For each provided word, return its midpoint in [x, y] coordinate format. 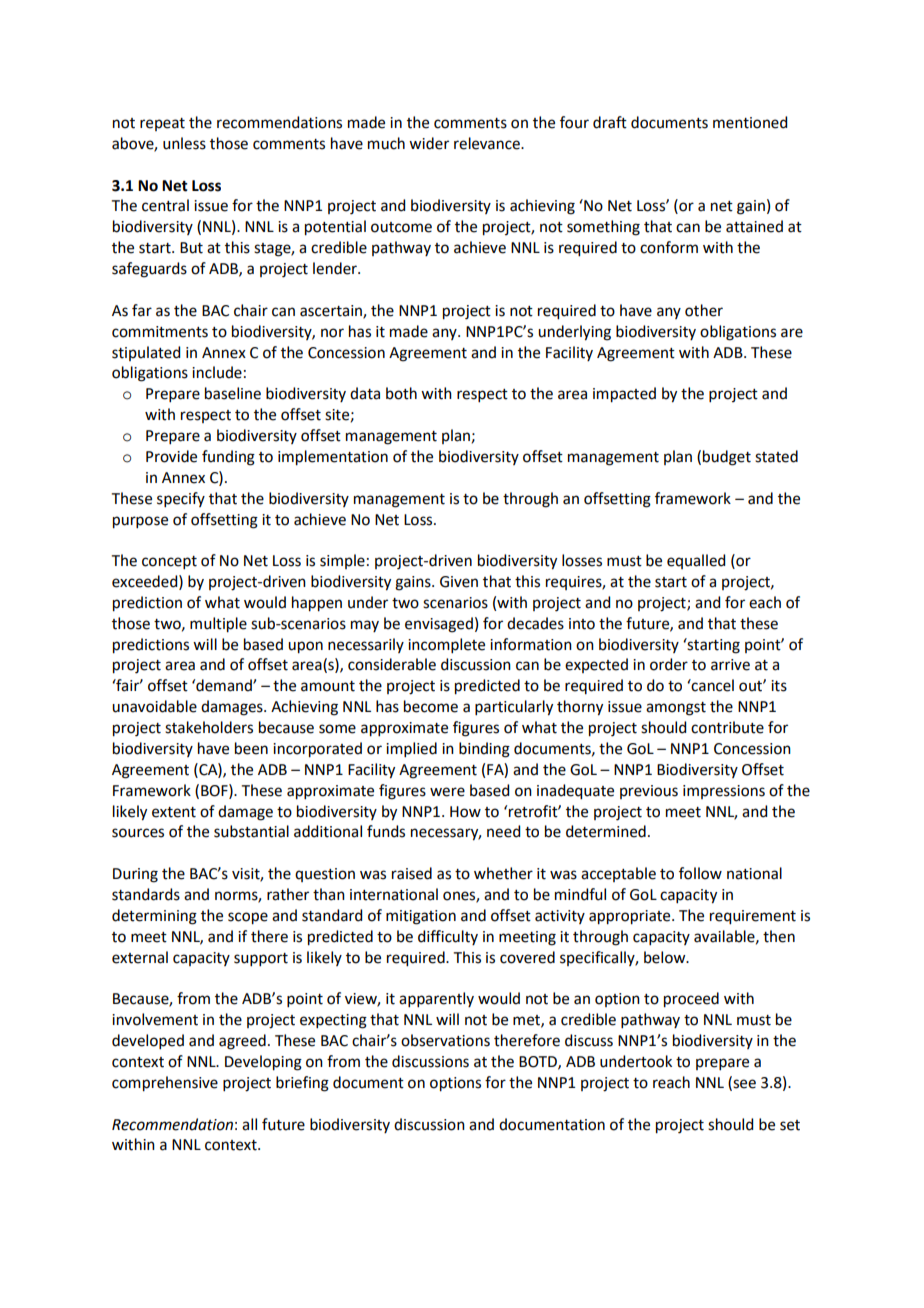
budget [727, 458]
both [401, 393]
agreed [242, 1042]
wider [429, 143]
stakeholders [209, 727]
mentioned [750, 122]
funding [228, 458]
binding [484, 750]
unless [184, 143]
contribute [727, 727]
